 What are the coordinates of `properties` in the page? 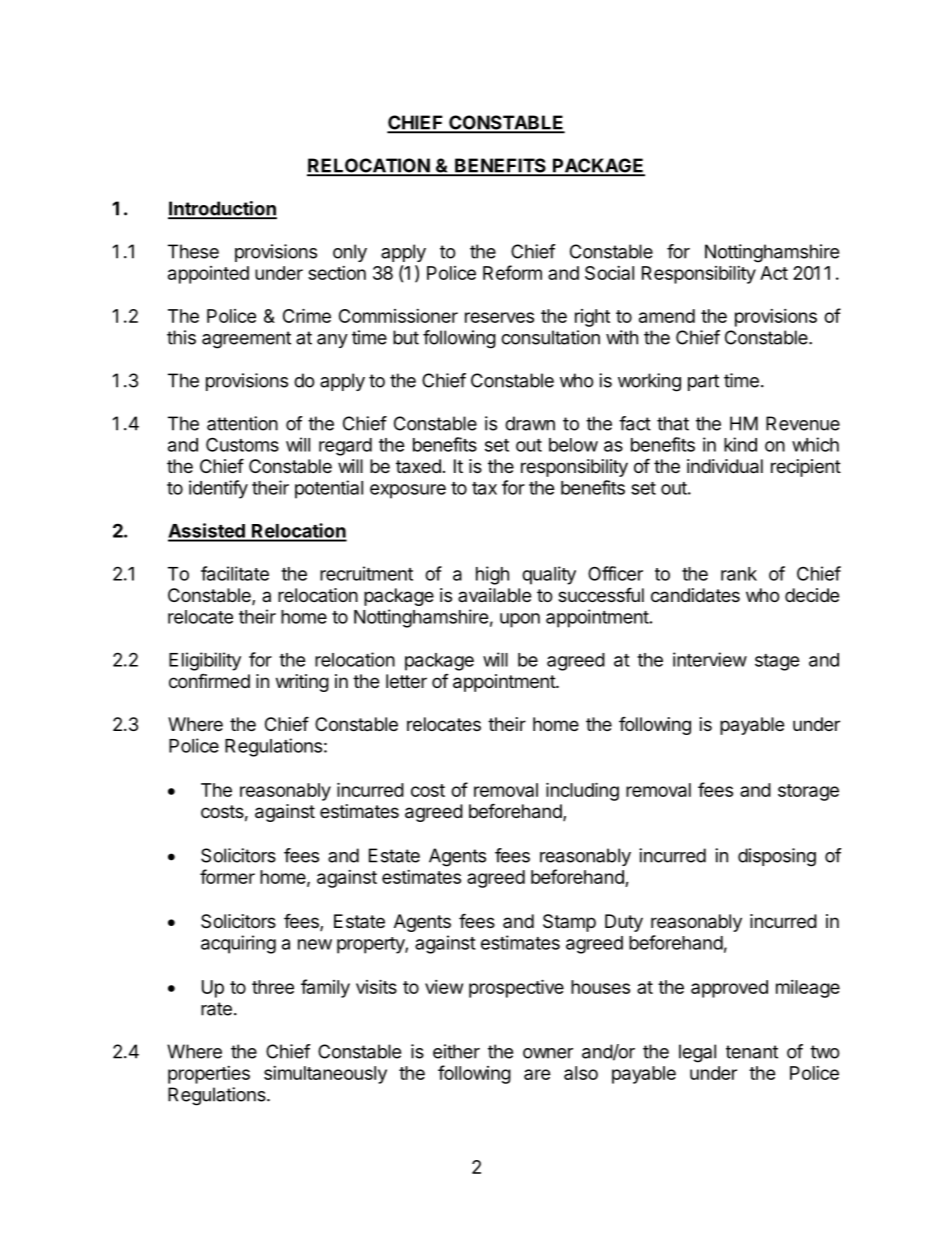 It's located at (209, 1075).
